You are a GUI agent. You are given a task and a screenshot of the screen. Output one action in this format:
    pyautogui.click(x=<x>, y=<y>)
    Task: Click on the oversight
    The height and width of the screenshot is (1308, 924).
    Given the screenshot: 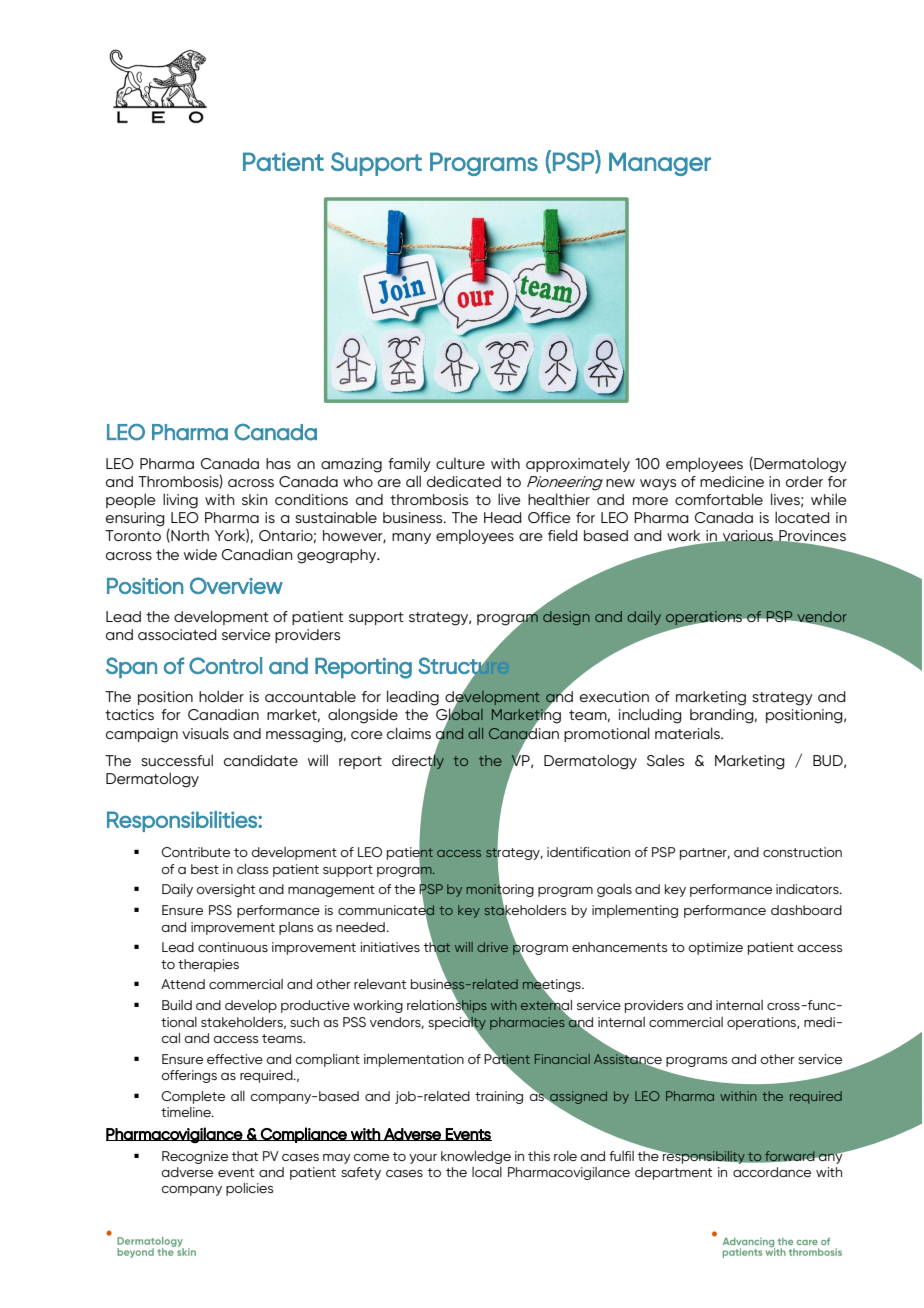 What is the action you would take?
    pyautogui.click(x=225, y=890)
